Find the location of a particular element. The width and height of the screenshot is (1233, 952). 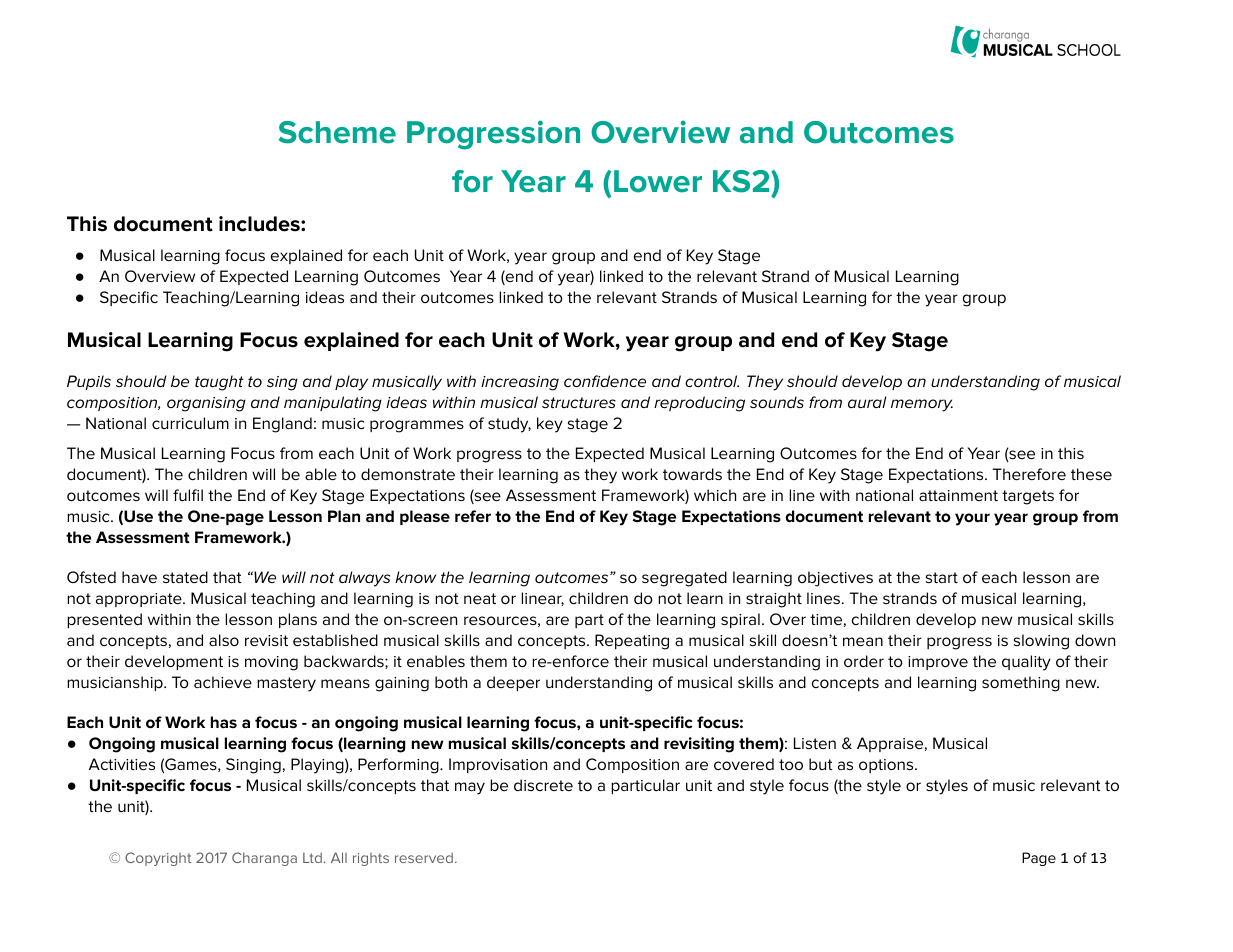

curriculum is located at coordinates (190, 423).
